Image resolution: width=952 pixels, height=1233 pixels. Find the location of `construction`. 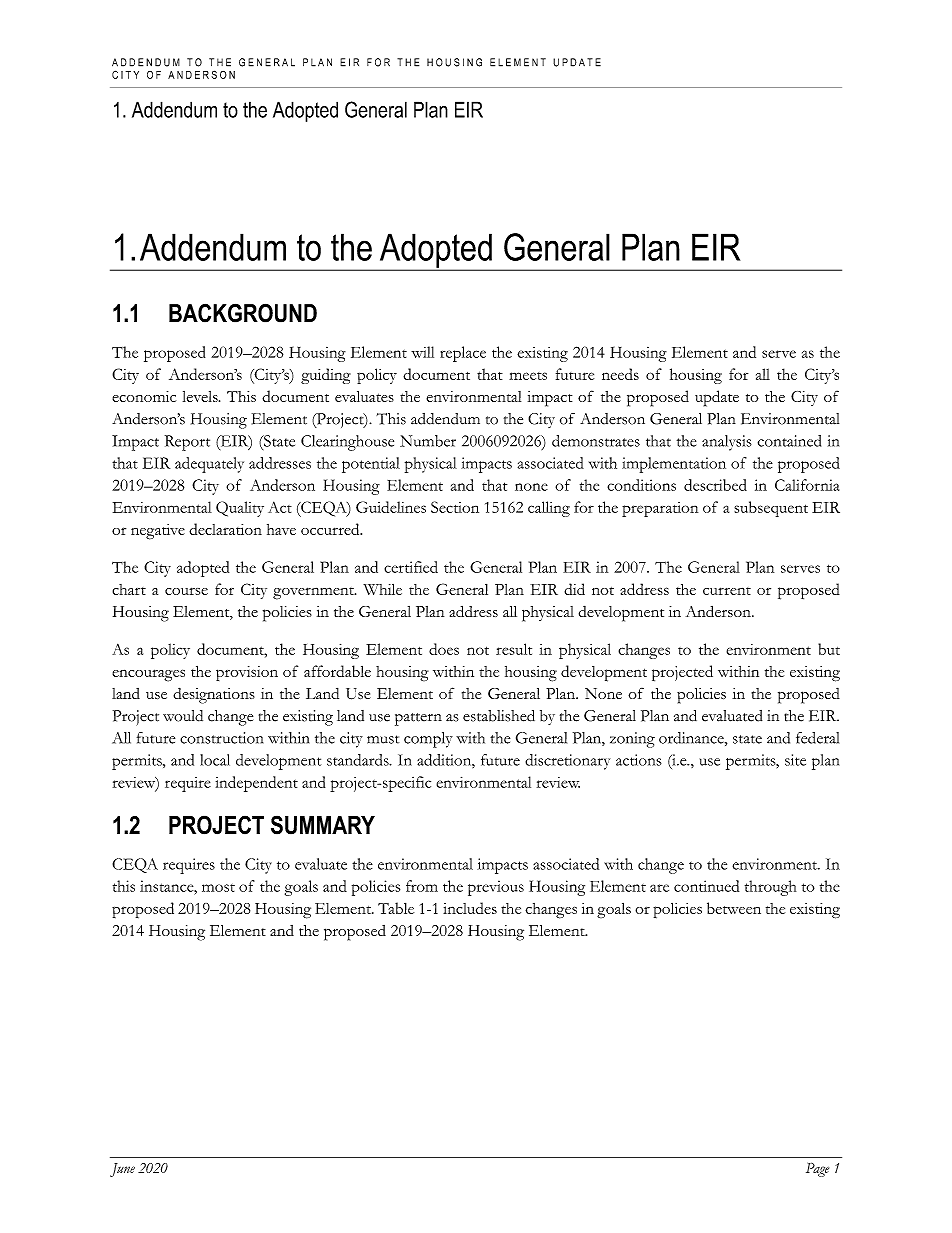

construction is located at coordinates (221, 738).
